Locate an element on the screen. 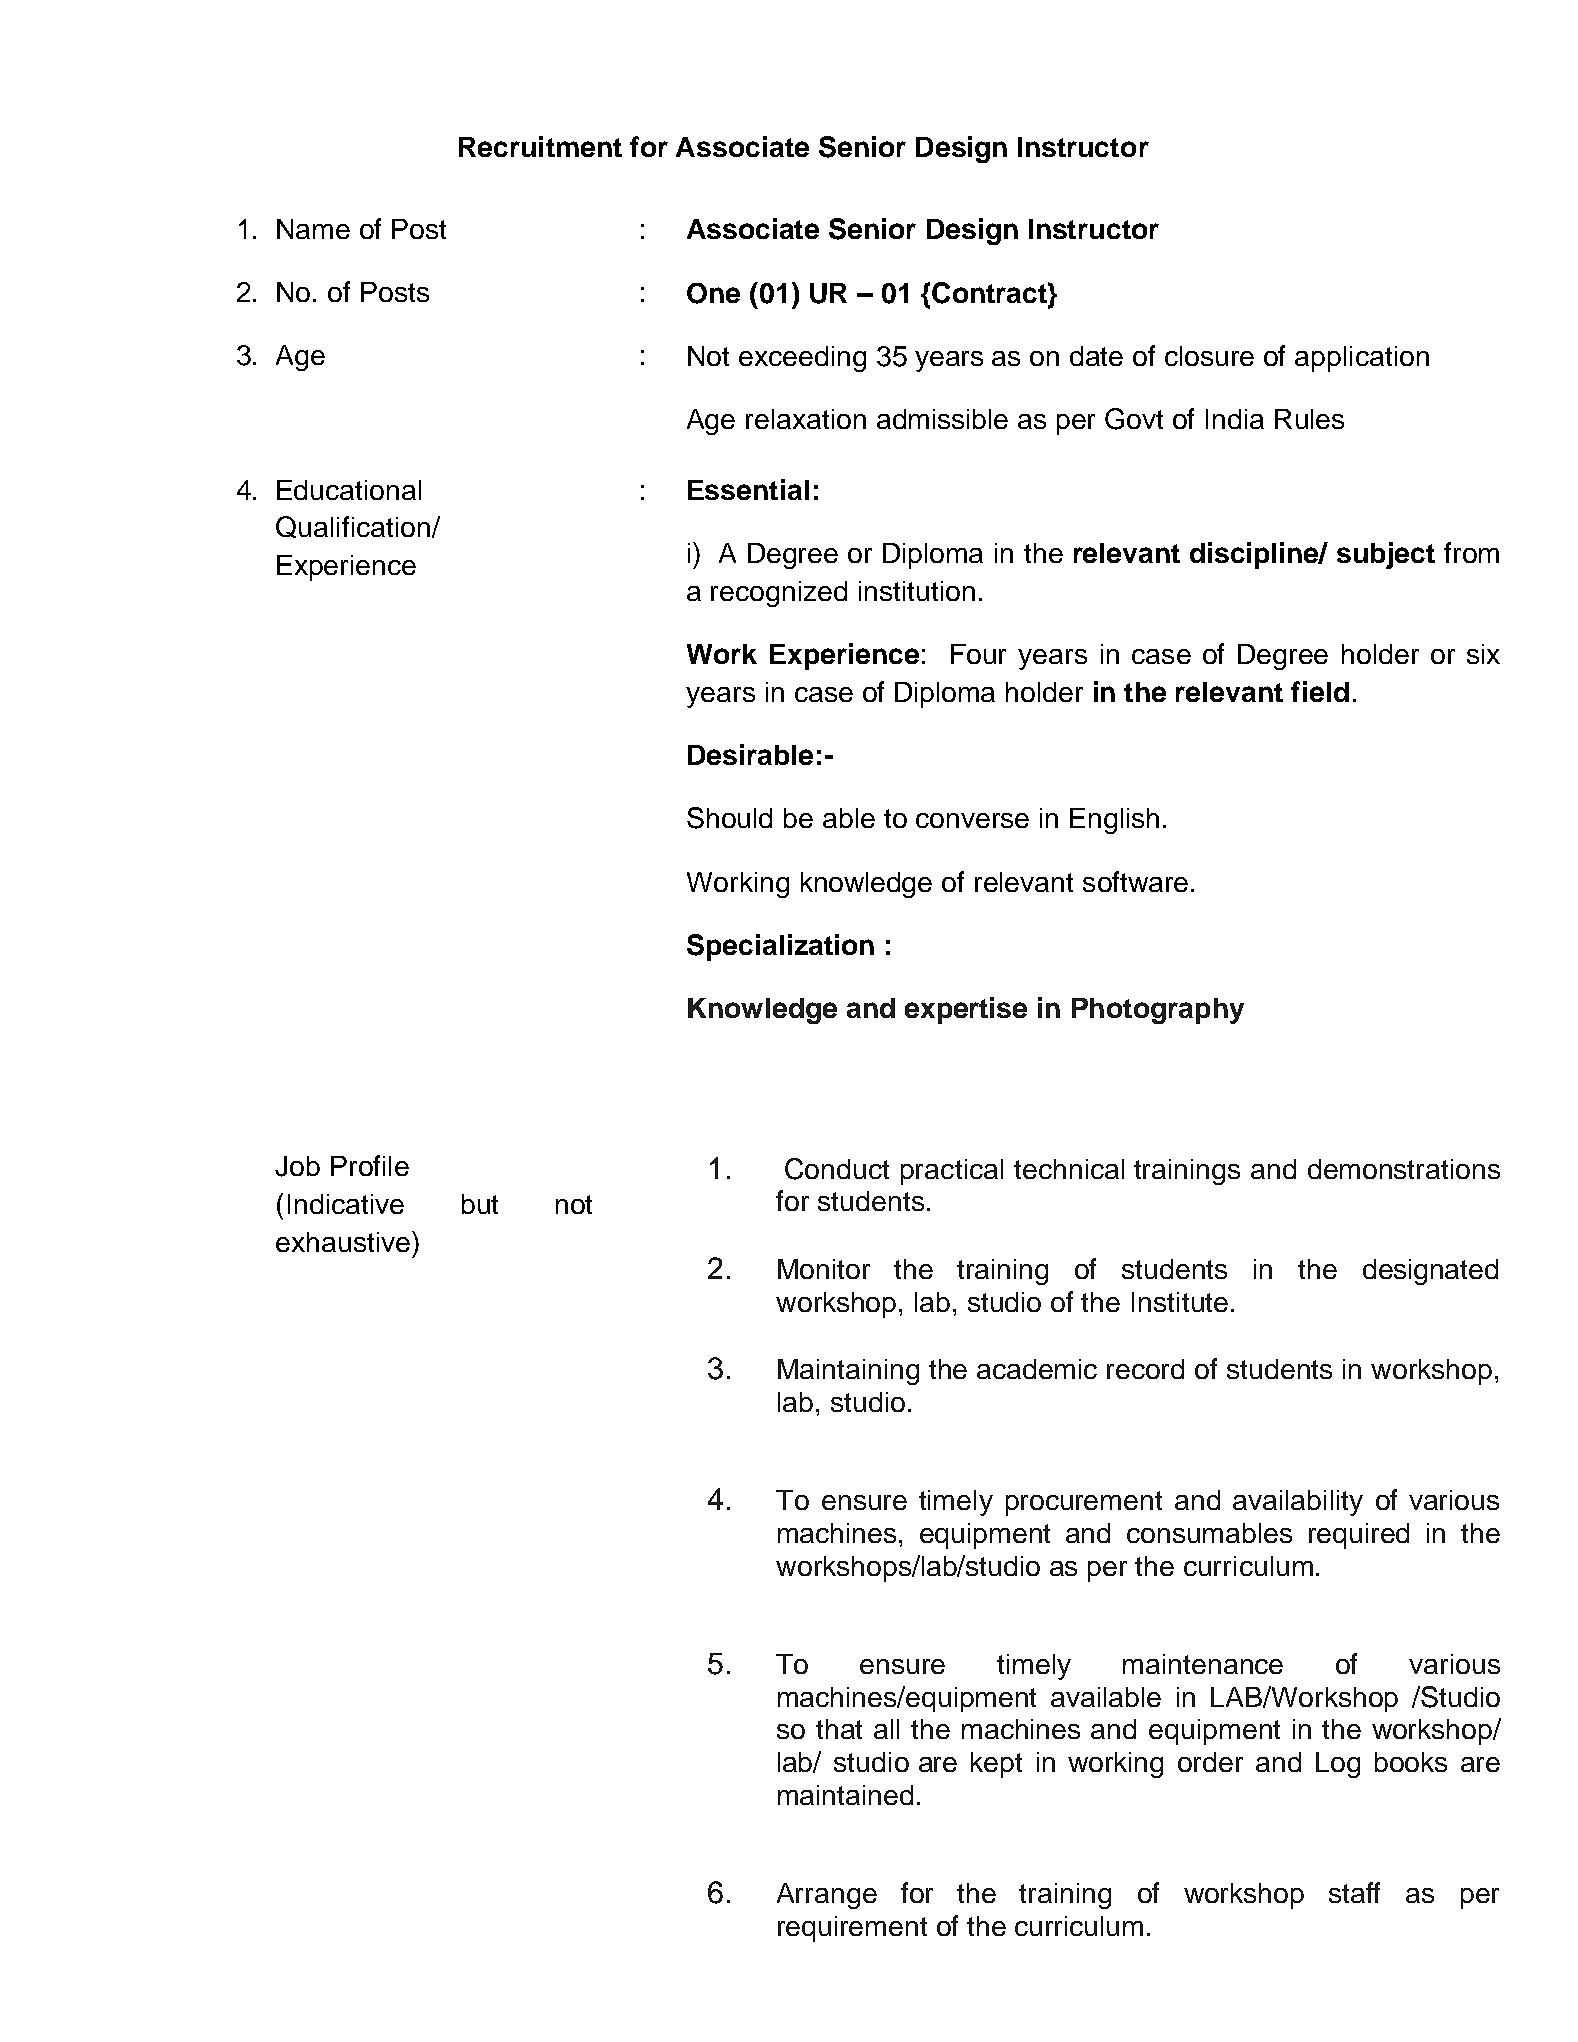 The height and width of the screenshot is (2042, 1578). staff is located at coordinates (1354, 1892).
